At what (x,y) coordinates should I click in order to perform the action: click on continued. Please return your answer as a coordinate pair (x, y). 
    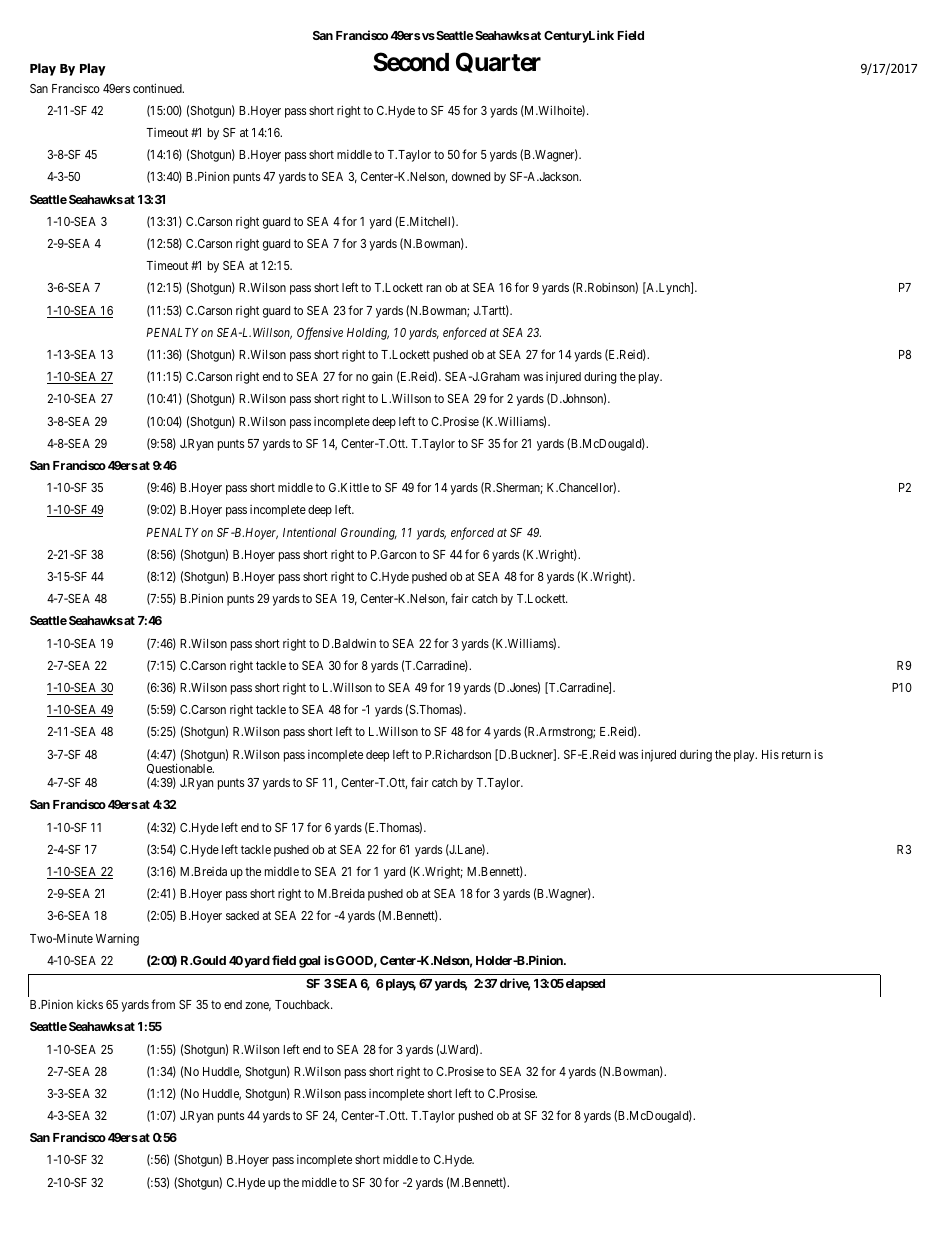
    Looking at the image, I should click on (158, 88).
